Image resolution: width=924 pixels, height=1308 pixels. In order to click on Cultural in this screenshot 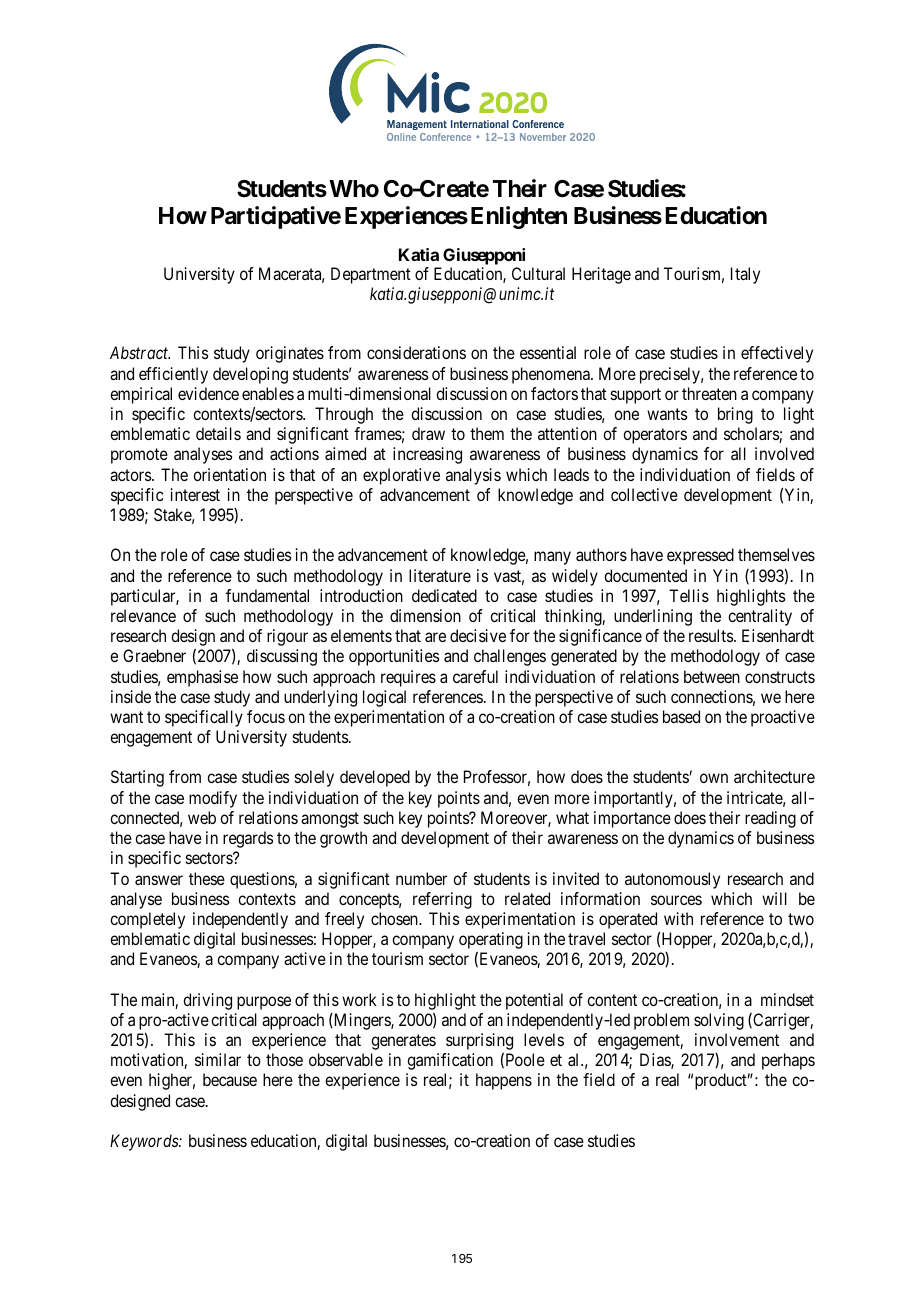, I will do `click(538, 273)`.
